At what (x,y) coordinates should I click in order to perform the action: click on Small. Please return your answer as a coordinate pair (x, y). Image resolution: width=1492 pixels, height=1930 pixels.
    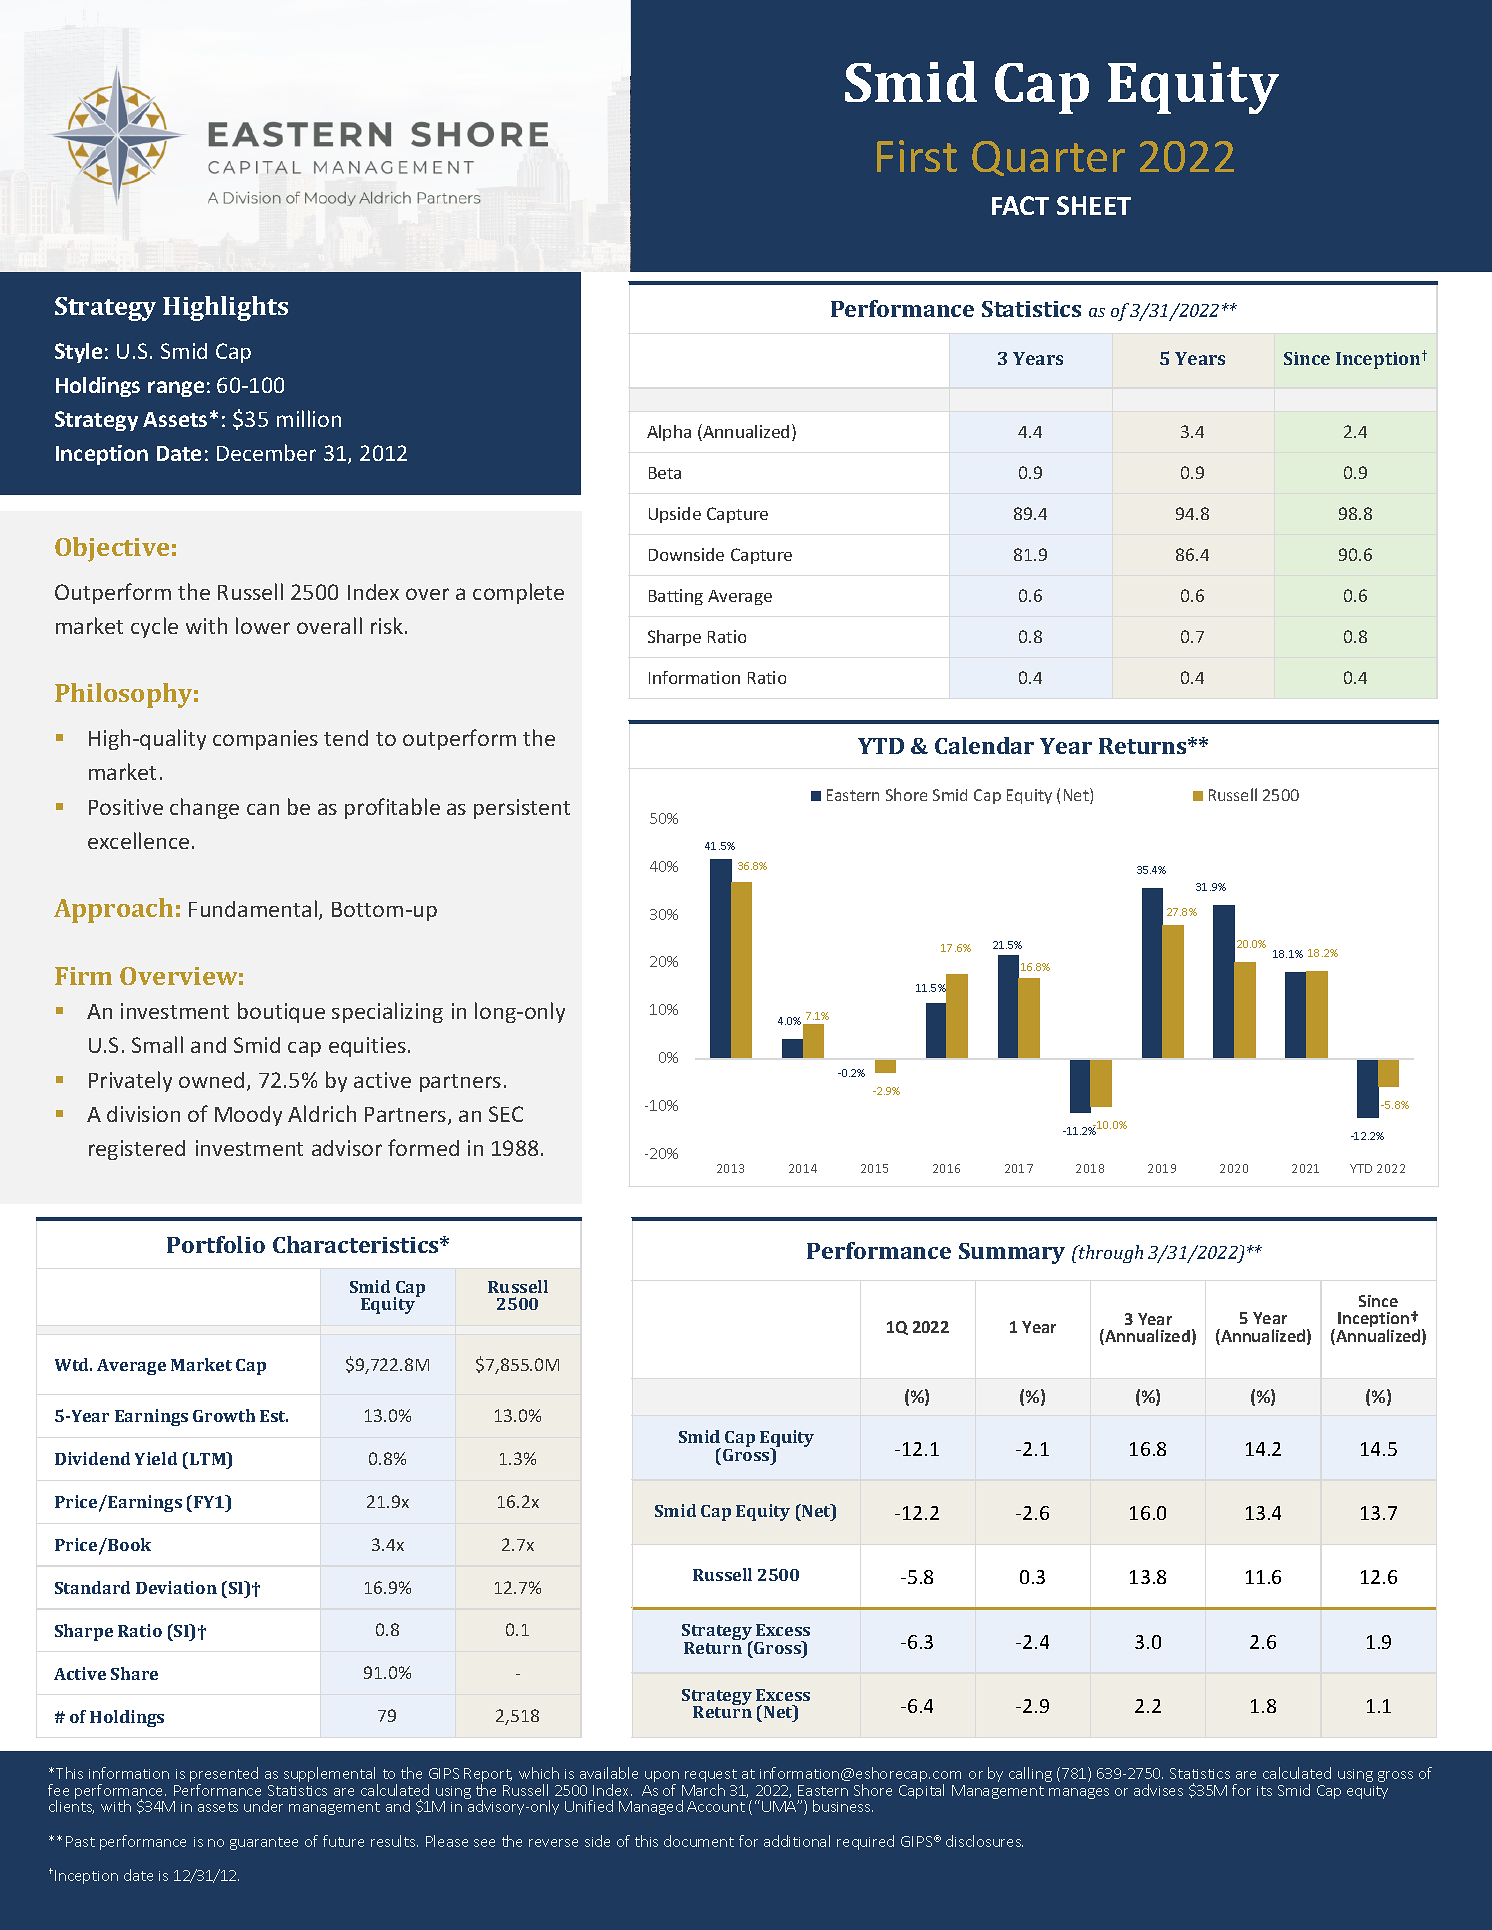
    Looking at the image, I should click on (157, 1044).
